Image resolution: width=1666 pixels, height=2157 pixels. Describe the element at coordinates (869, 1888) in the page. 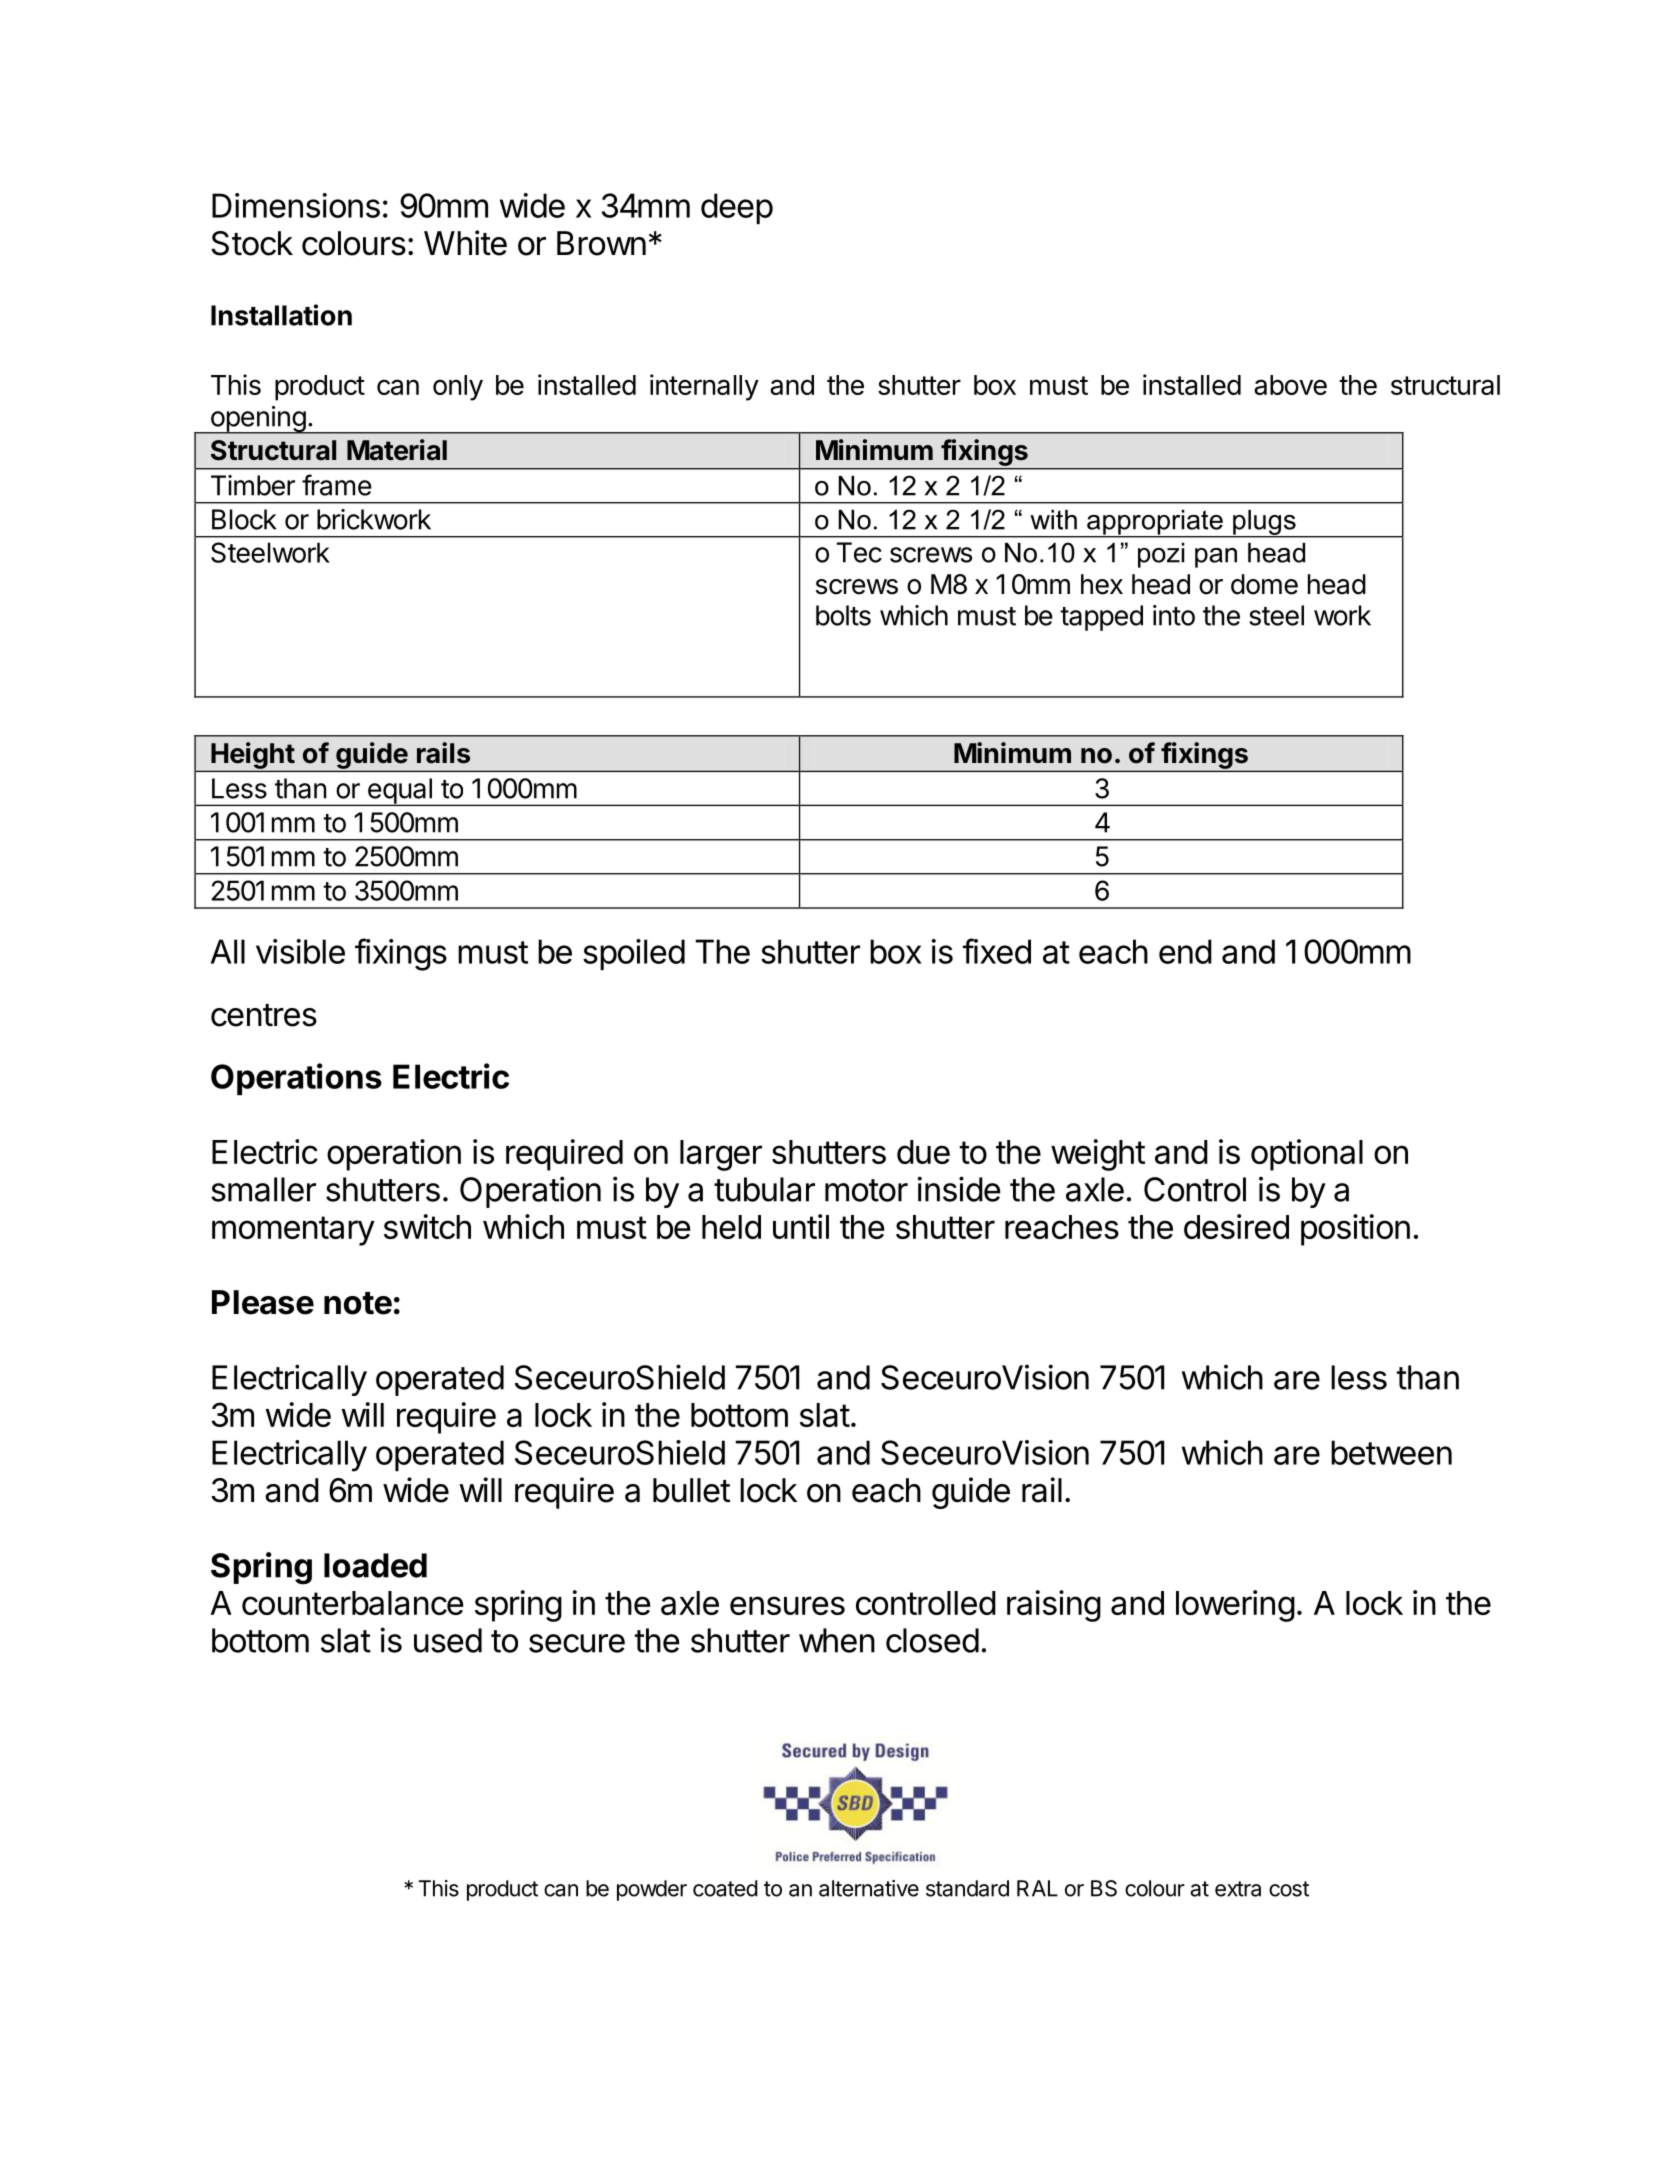

I see `alternative` at that location.
